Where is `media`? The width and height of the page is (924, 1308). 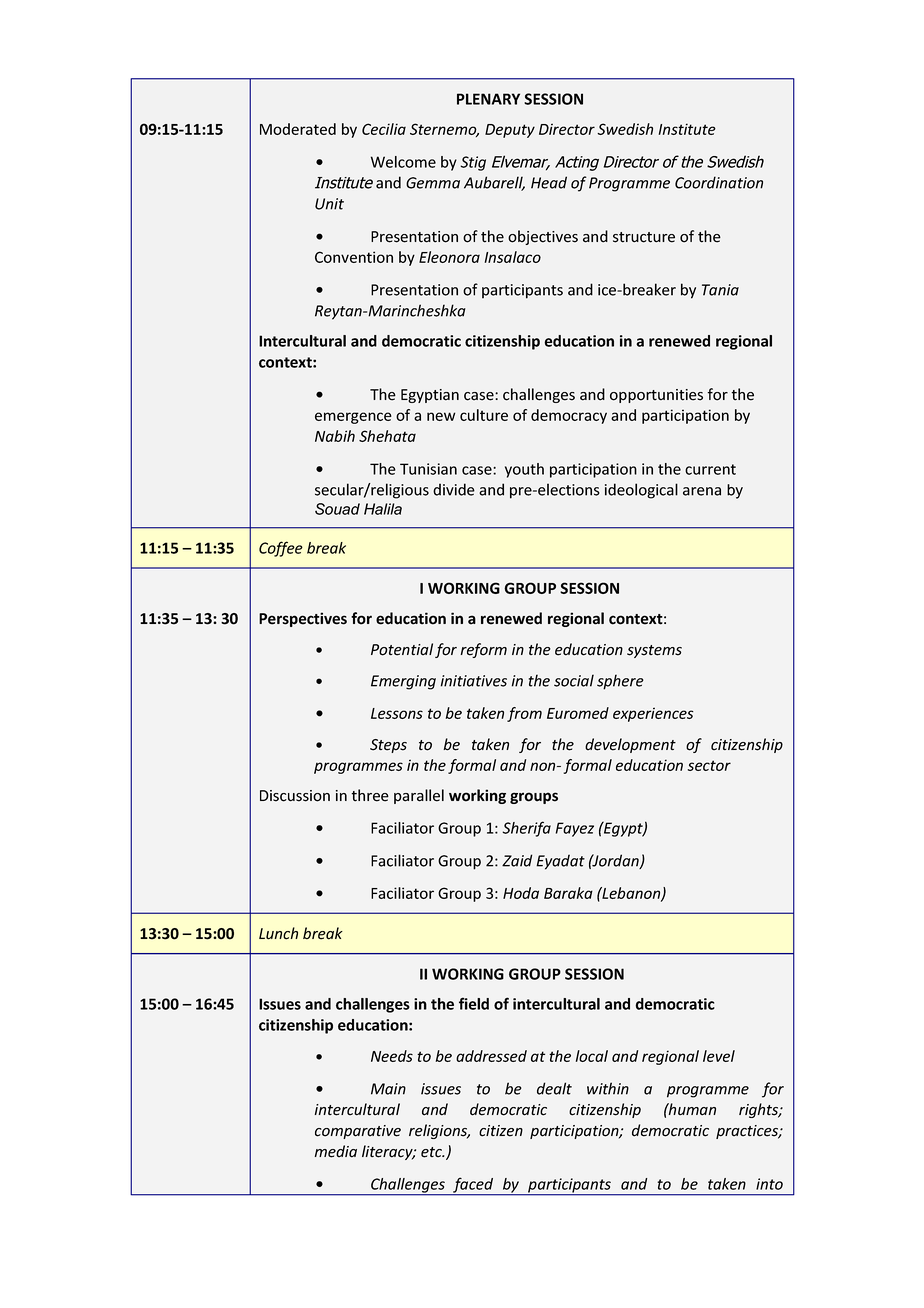 media is located at coordinates (336, 1151).
